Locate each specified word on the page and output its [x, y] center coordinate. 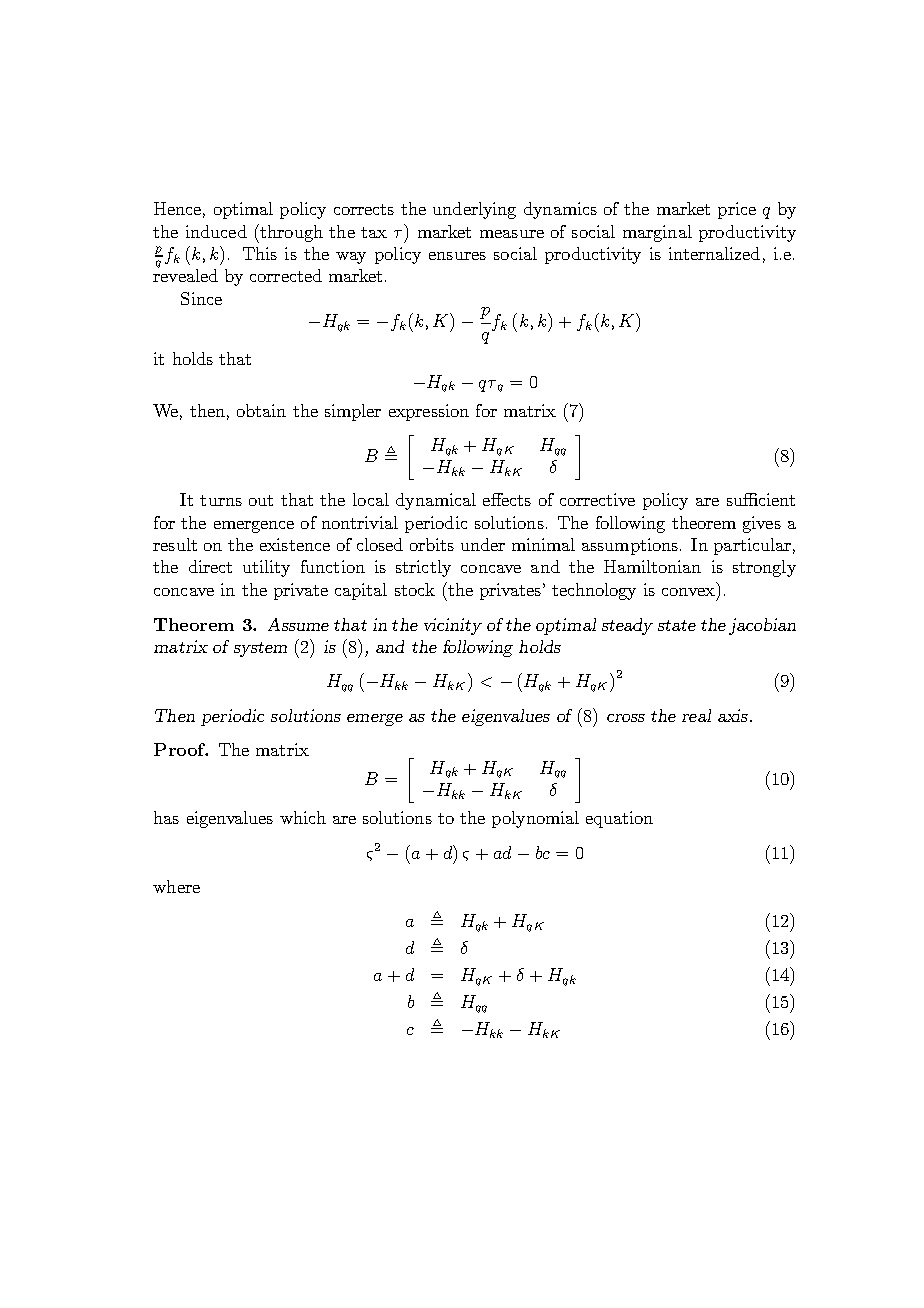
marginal [657, 233]
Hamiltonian [652, 566]
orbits [432, 544]
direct [210, 566]
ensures [457, 256]
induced [216, 231]
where [176, 886]
